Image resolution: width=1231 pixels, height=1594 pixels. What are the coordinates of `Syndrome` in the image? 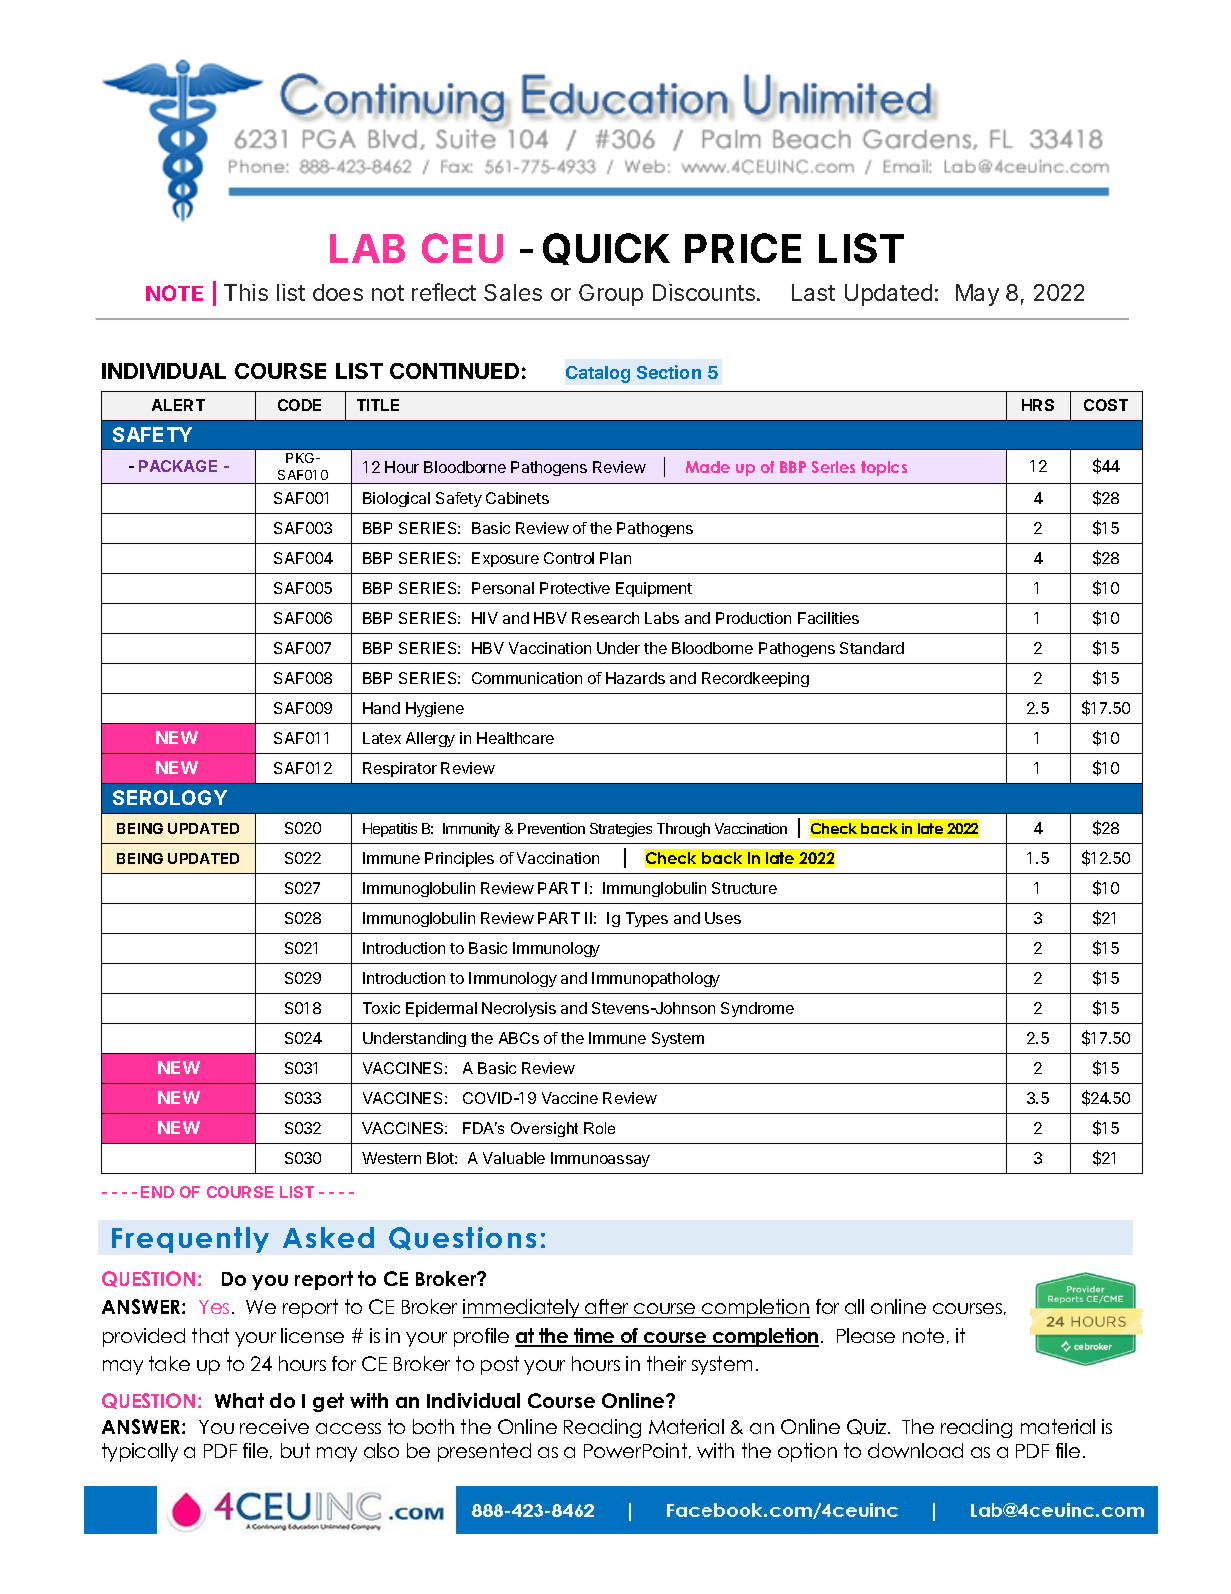 It's located at (757, 1009).
